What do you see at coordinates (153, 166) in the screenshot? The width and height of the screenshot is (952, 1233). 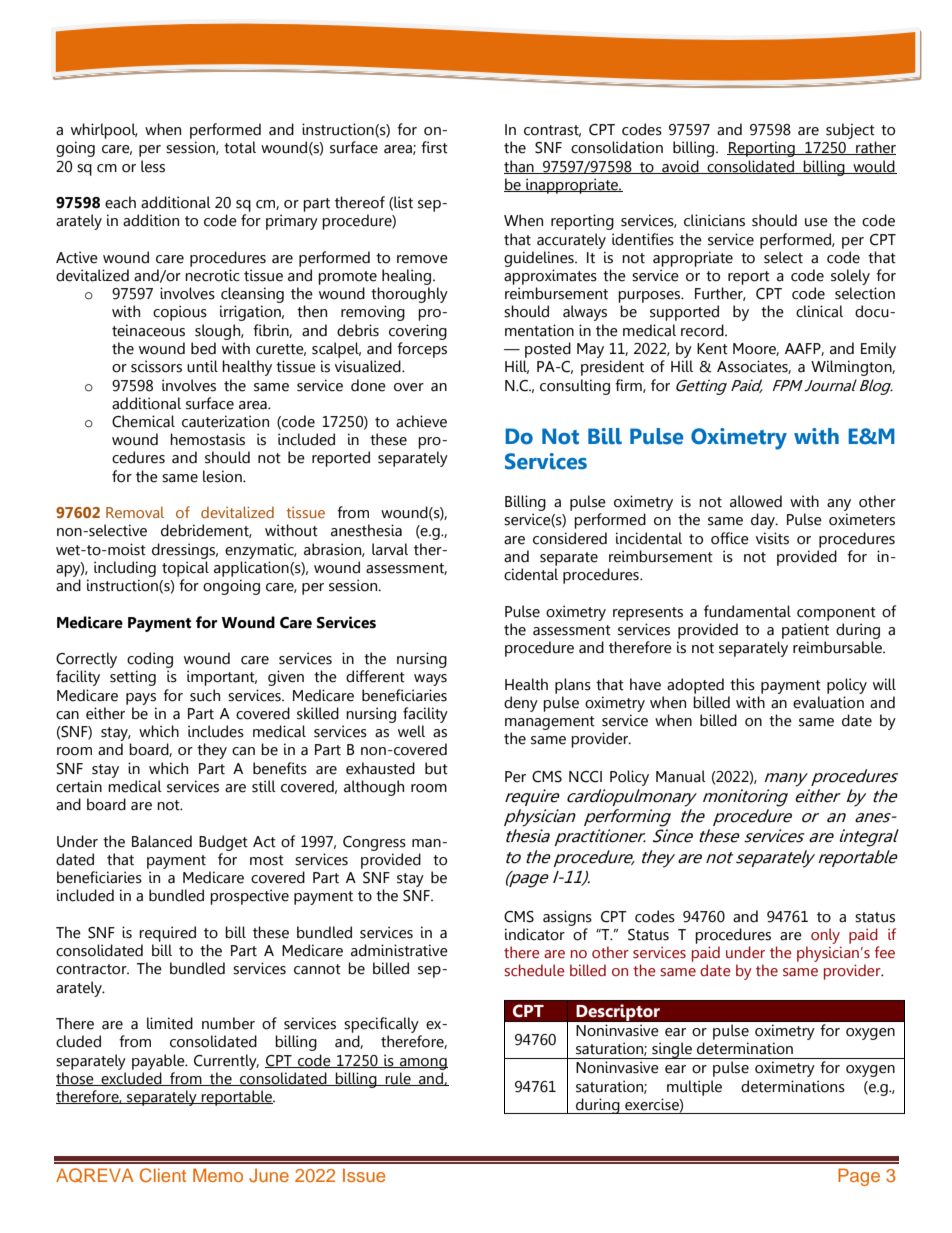 I see `less` at bounding box center [153, 166].
